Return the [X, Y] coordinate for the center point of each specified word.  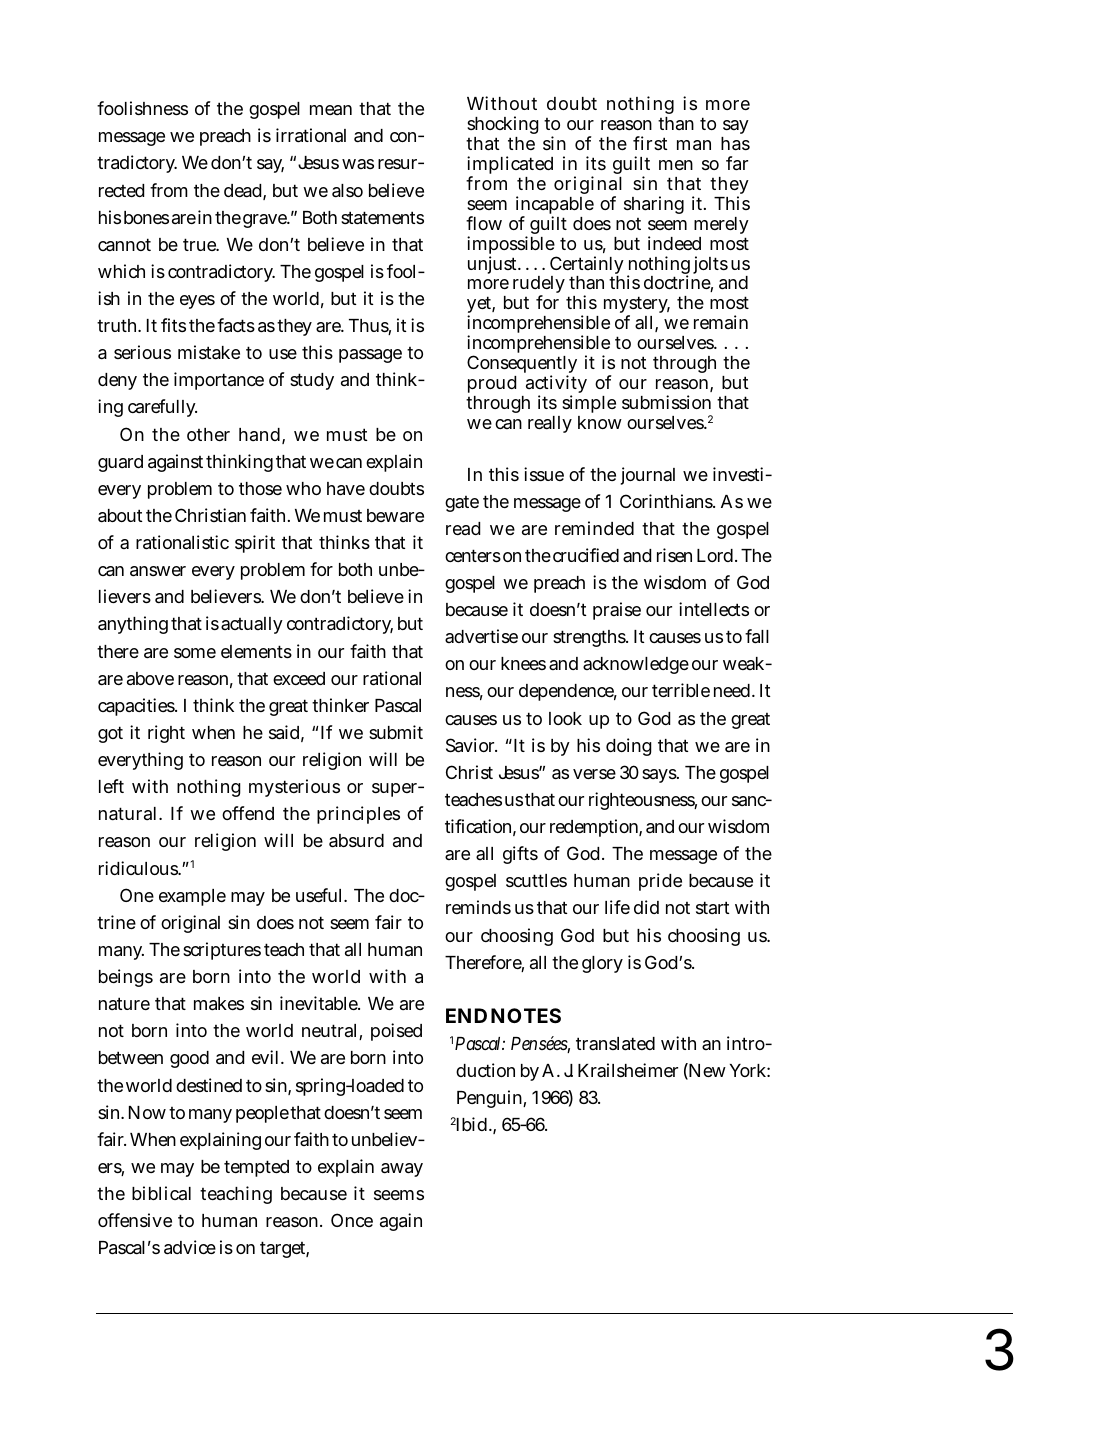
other [208, 434]
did [646, 907]
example [192, 897]
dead [242, 191]
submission [666, 402]
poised [396, 1032]
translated [615, 1044]
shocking [503, 127]
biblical [161, 1193]
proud [492, 384]
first [650, 143]
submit [396, 732]
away [402, 1170]
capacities [136, 707]
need [732, 690]
